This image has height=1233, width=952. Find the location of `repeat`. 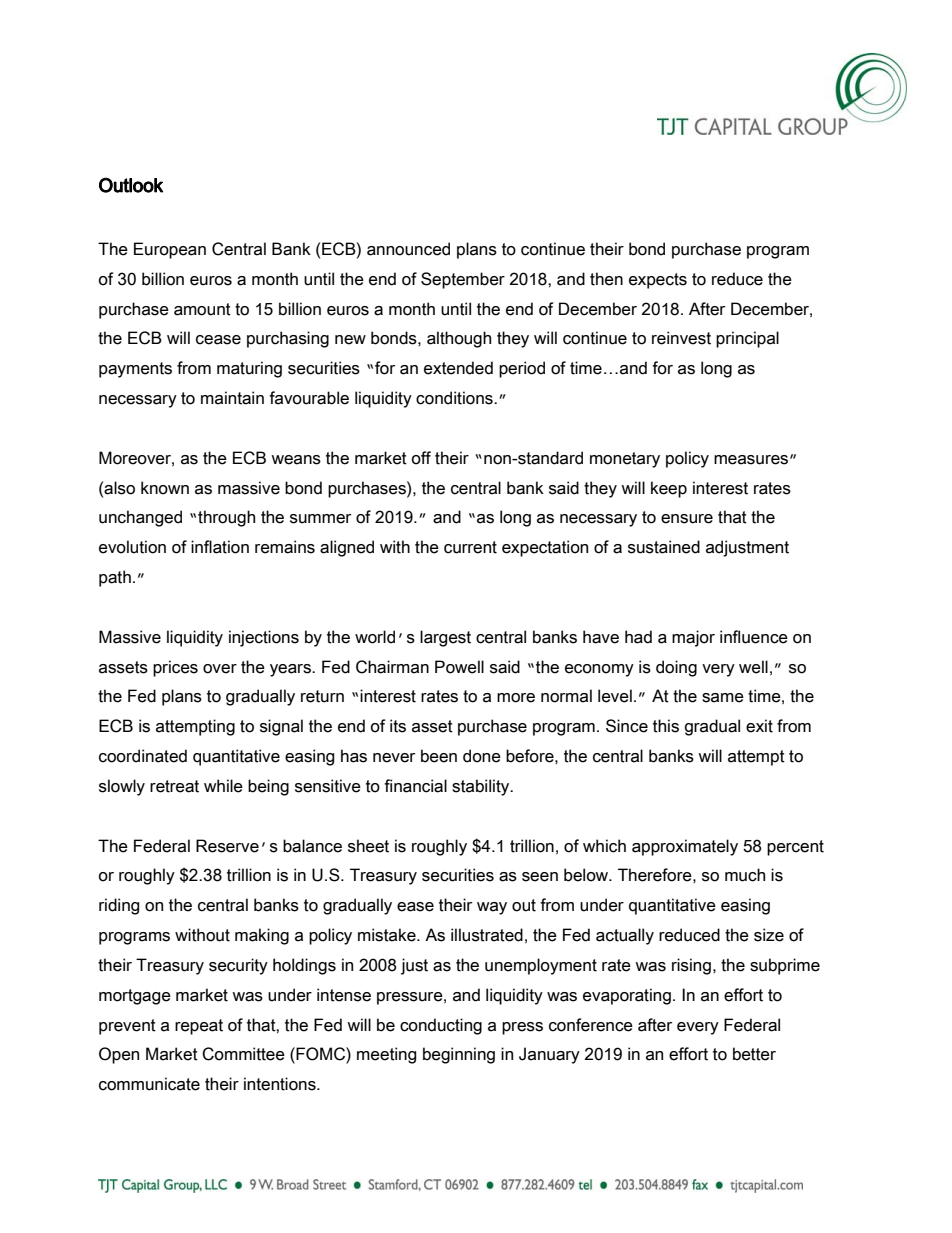

repeat is located at coordinates (199, 1027).
